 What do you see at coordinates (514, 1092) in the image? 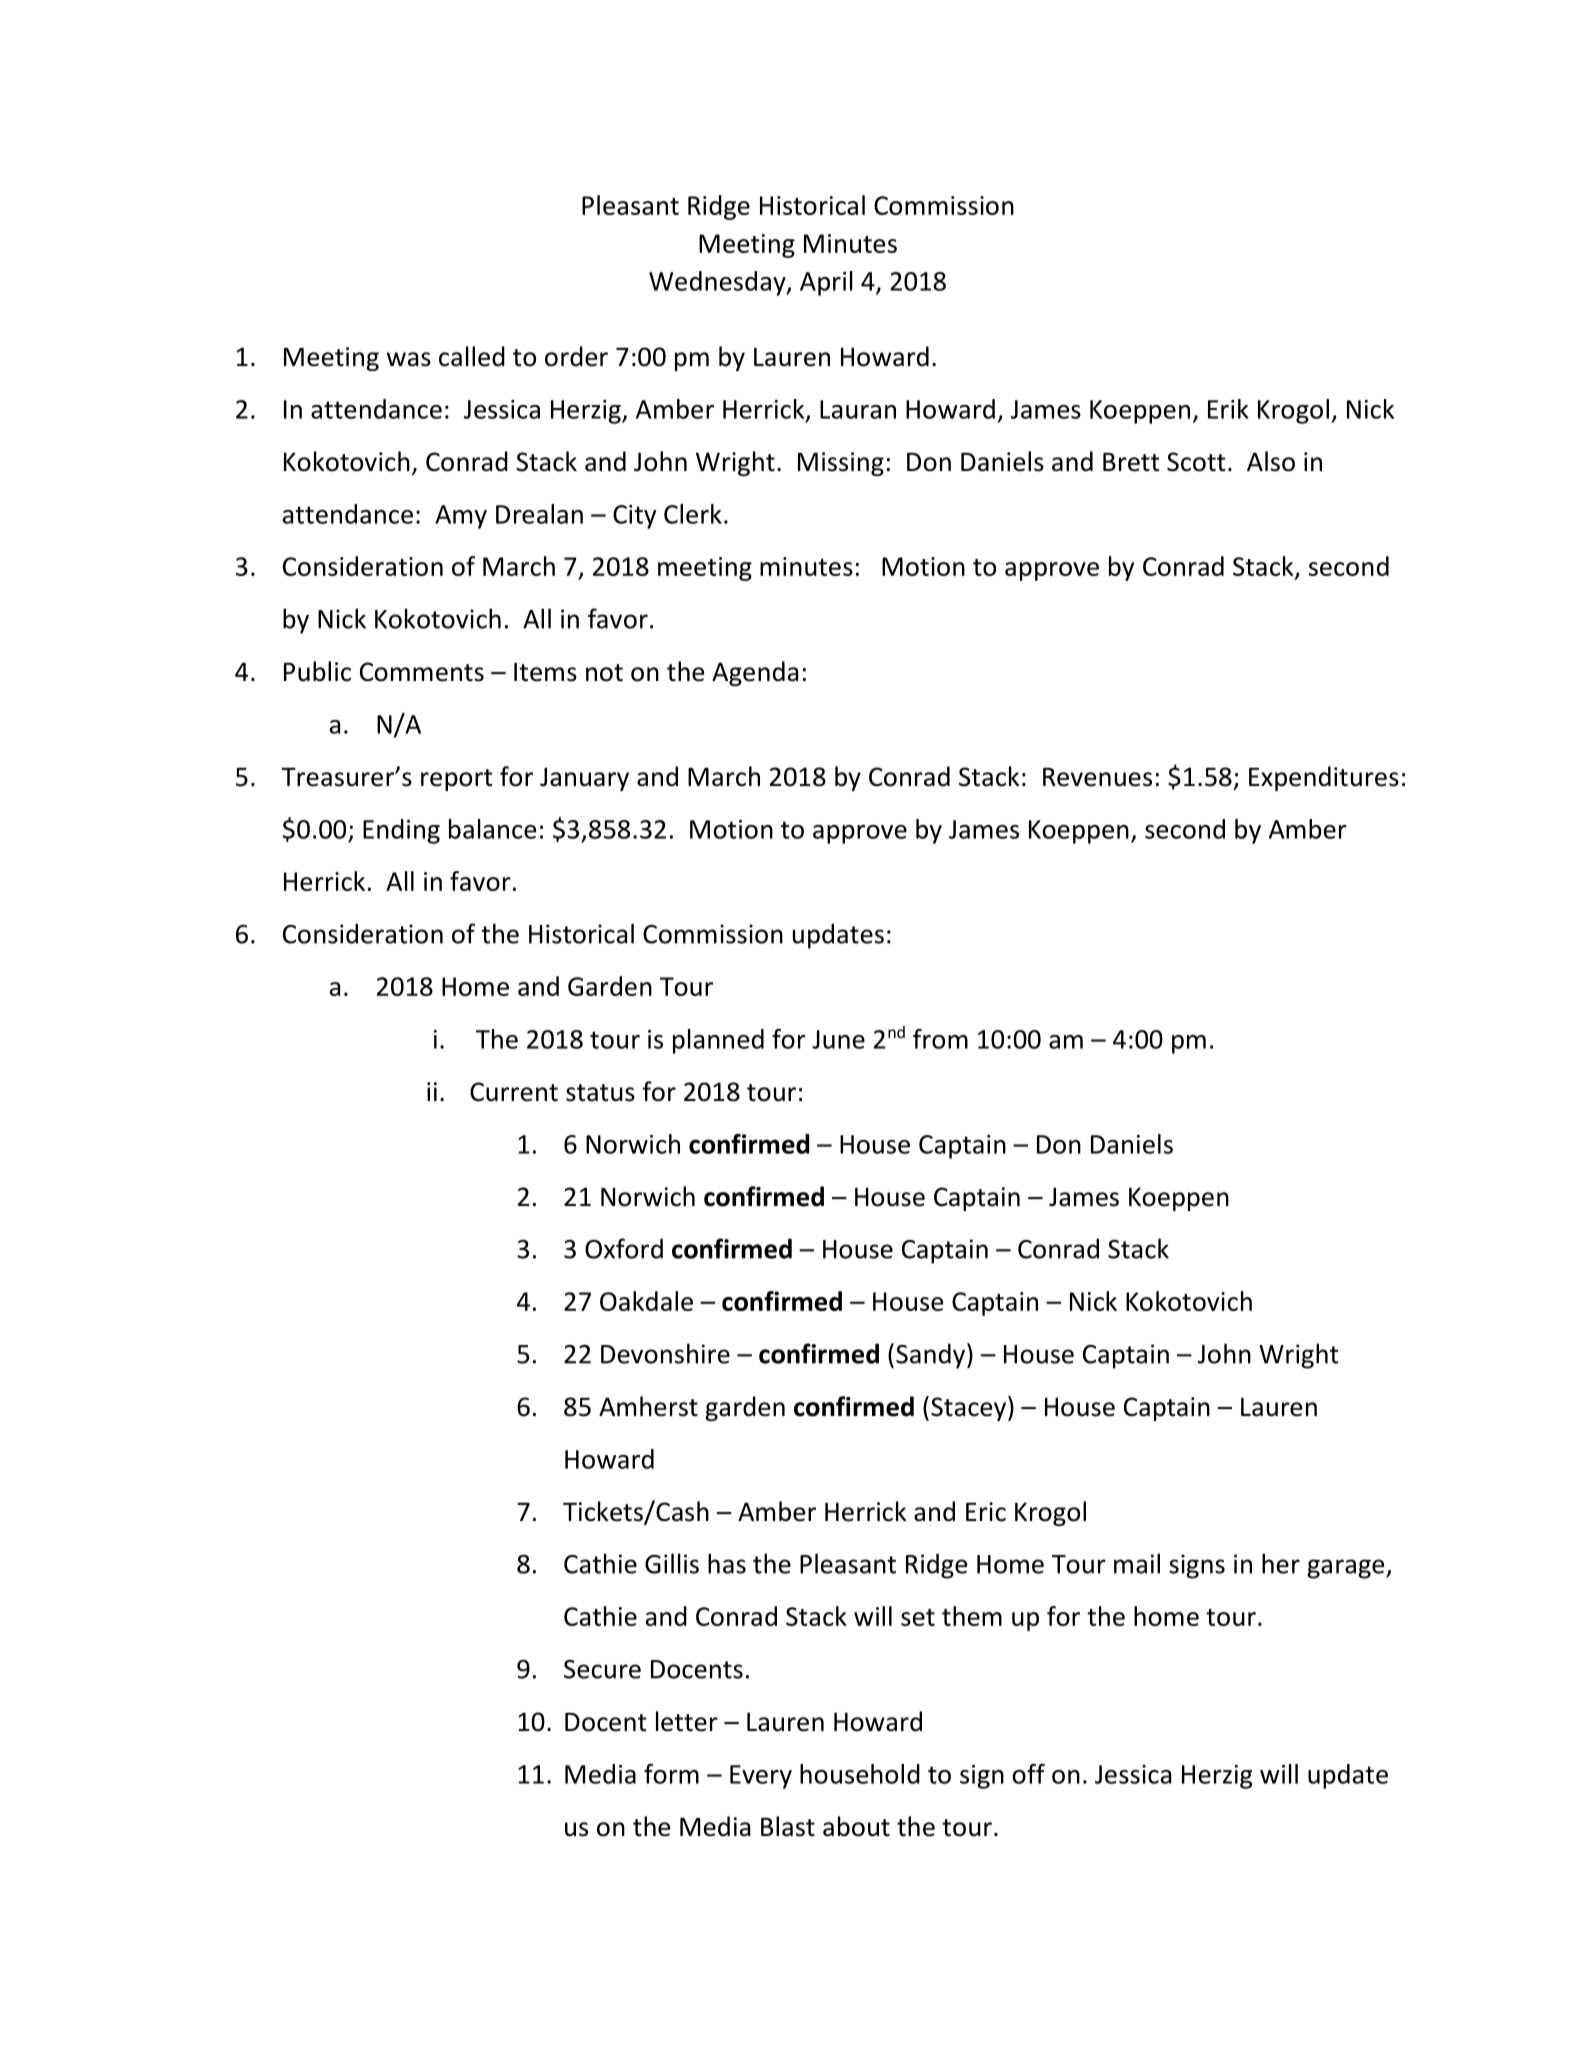
I see `Current` at bounding box center [514, 1092].
